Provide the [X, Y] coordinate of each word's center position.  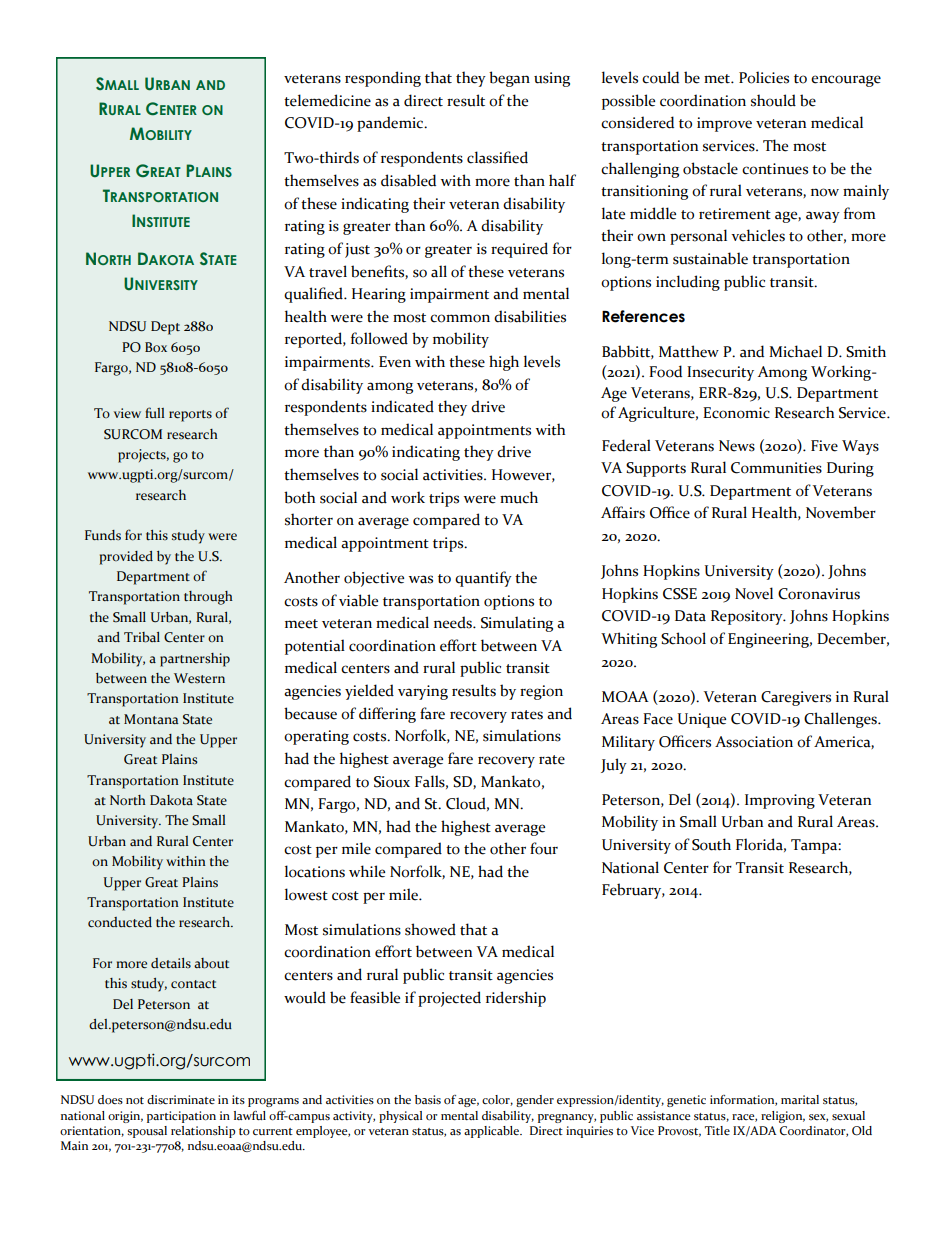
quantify [483, 579]
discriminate [181, 1100]
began [509, 79]
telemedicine [327, 100]
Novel [754, 593]
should [773, 100]
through [208, 598]
